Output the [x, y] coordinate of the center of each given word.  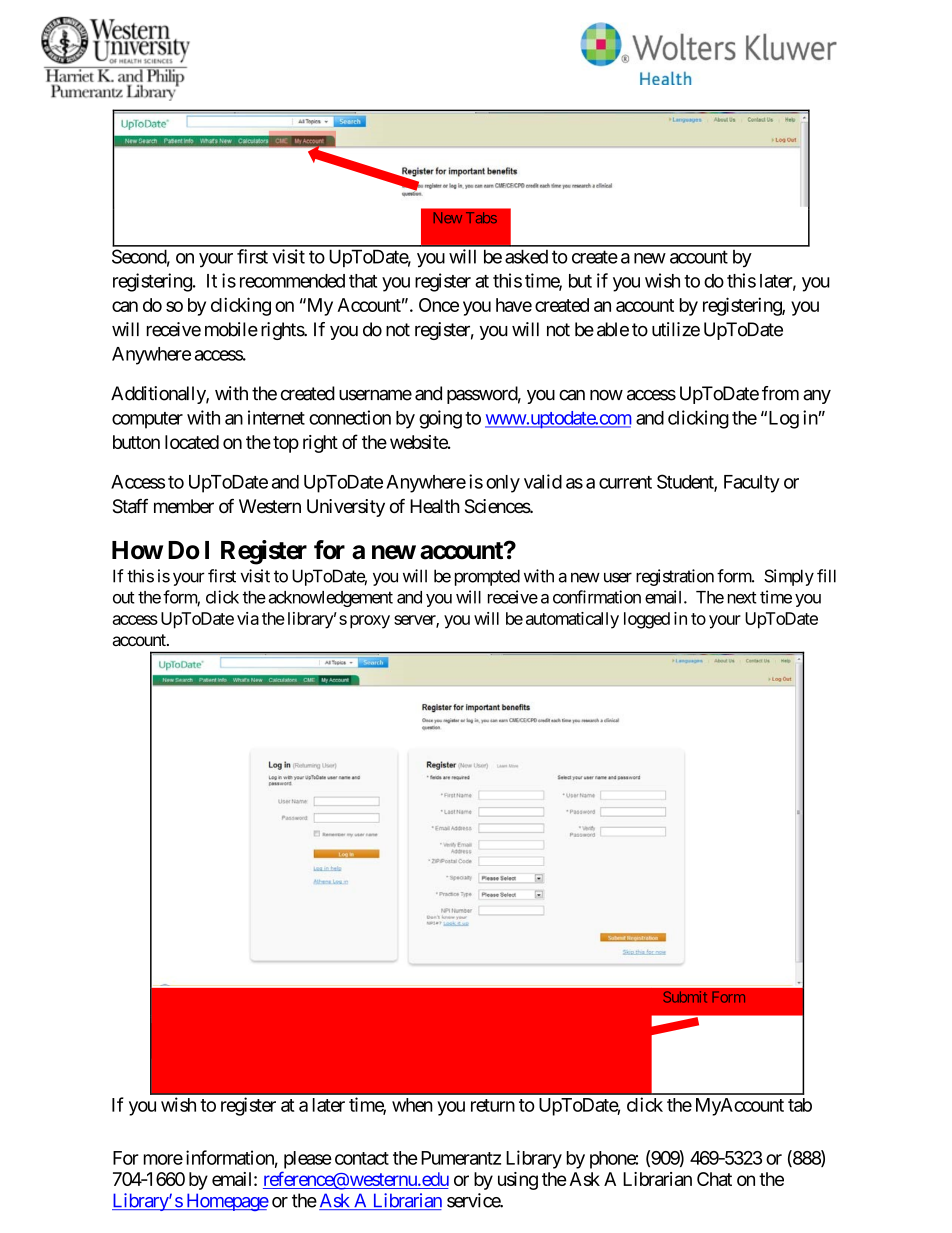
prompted [487, 577]
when [412, 1105]
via [248, 618]
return [493, 1105]
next [742, 597]
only [503, 484]
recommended [292, 281]
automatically [572, 620]
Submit [685, 997]
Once [439, 305]
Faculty [752, 484]
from [780, 393]
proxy [370, 622]
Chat [714, 1179]
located [192, 442]
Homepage [226, 1202]
